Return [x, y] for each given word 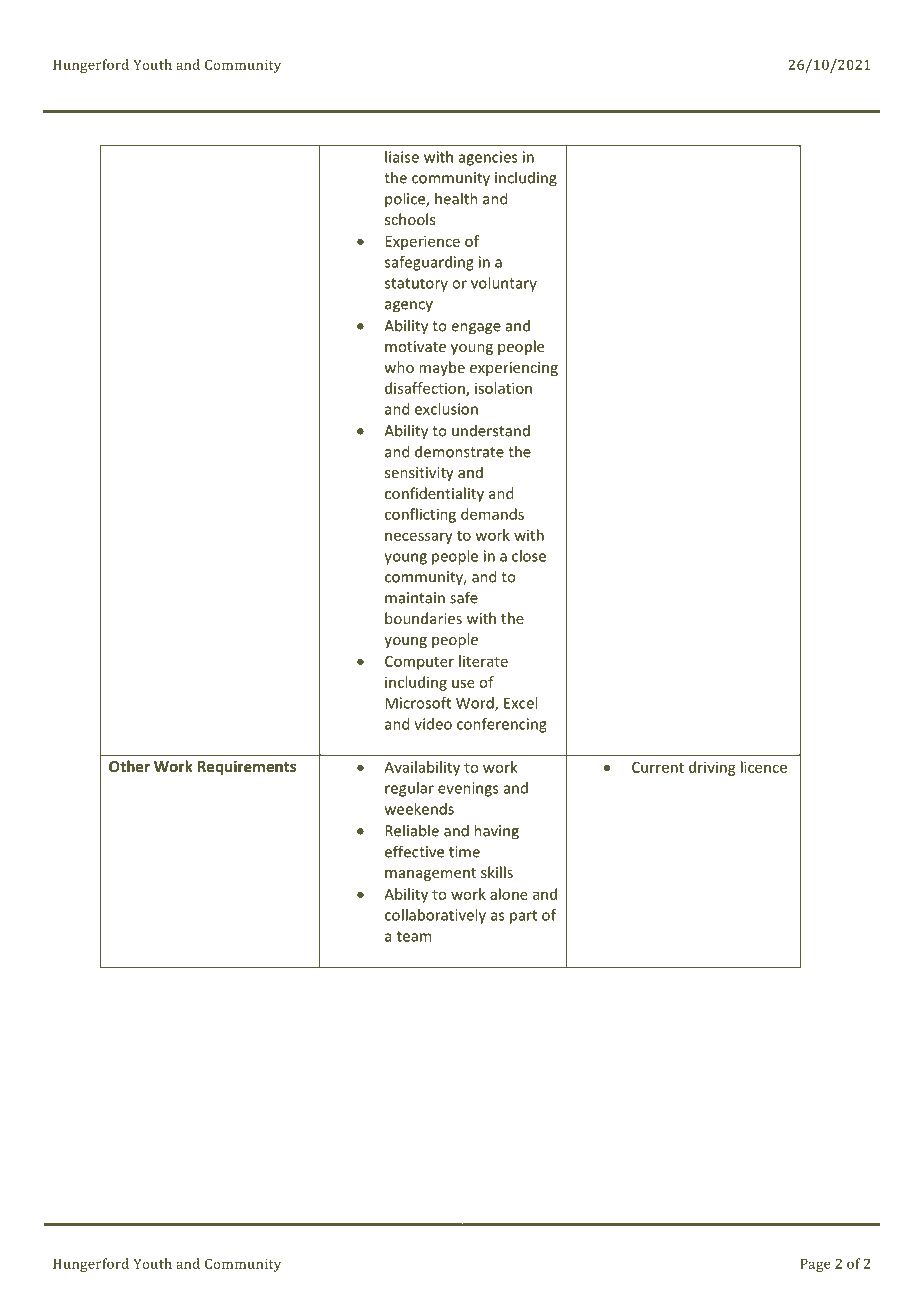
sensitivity [419, 474]
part [523, 917]
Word [476, 704]
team [414, 936]
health [456, 198]
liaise [402, 157]
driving [712, 768]
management [430, 874]
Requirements [247, 767]
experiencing [514, 369]
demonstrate [459, 451]
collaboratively [435, 916]
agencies [488, 158]
